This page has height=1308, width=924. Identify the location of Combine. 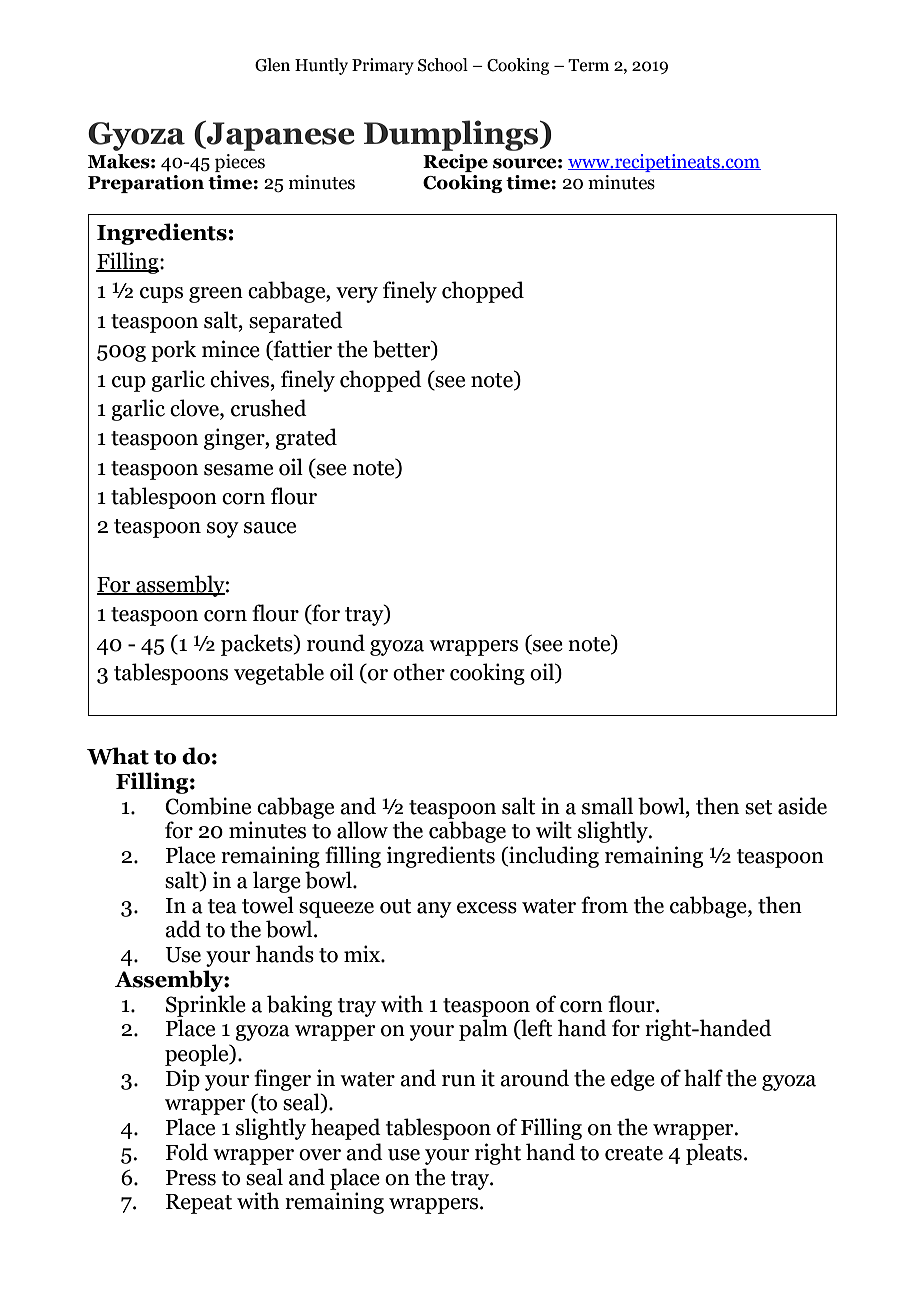
(208, 806).
